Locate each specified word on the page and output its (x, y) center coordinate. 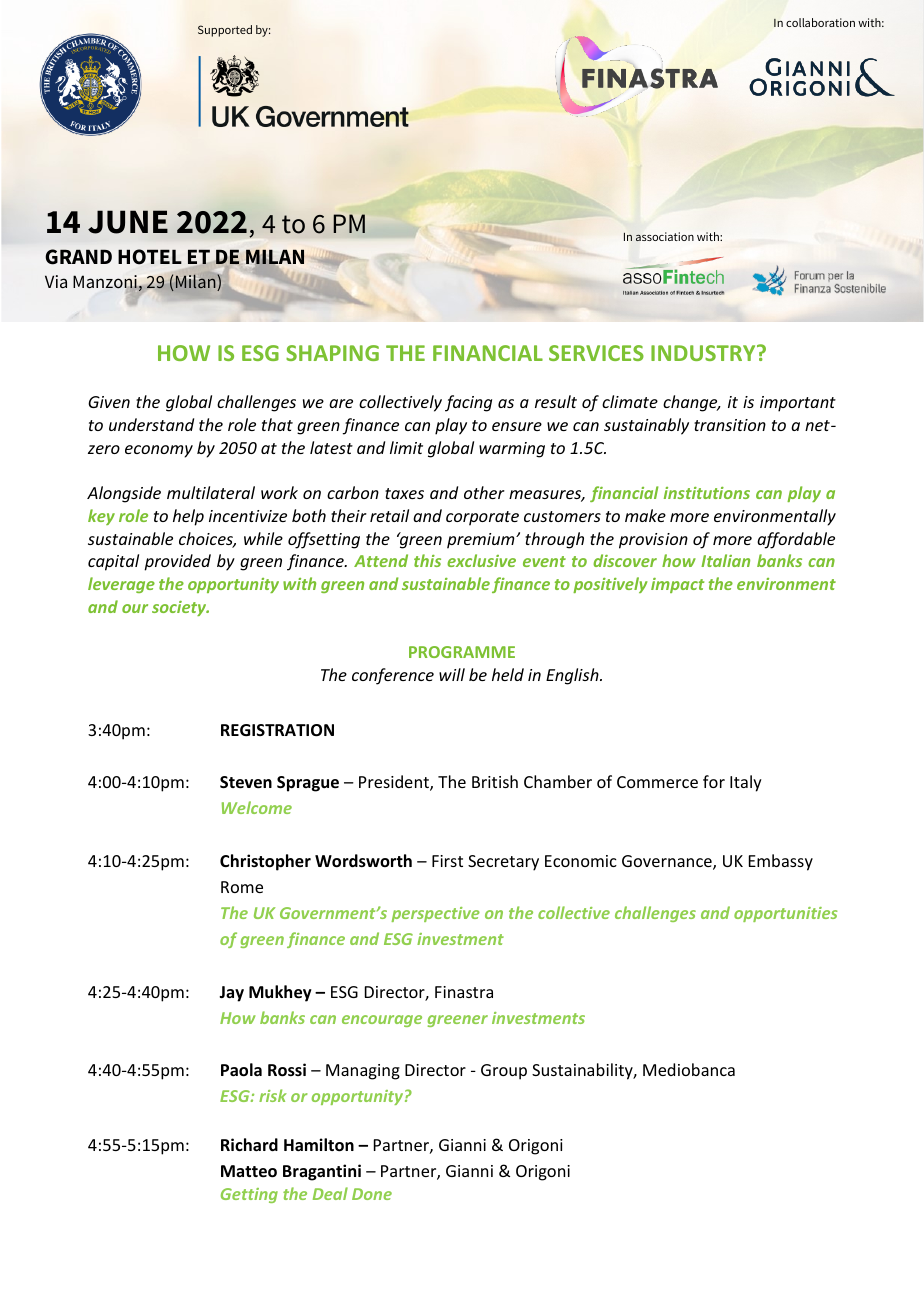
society (180, 608)
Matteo (249, 1171)
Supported (225, 31)
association (665, 236)
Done (372, 1194)
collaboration (820, 22)
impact (677, 585)
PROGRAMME (462, 652)
